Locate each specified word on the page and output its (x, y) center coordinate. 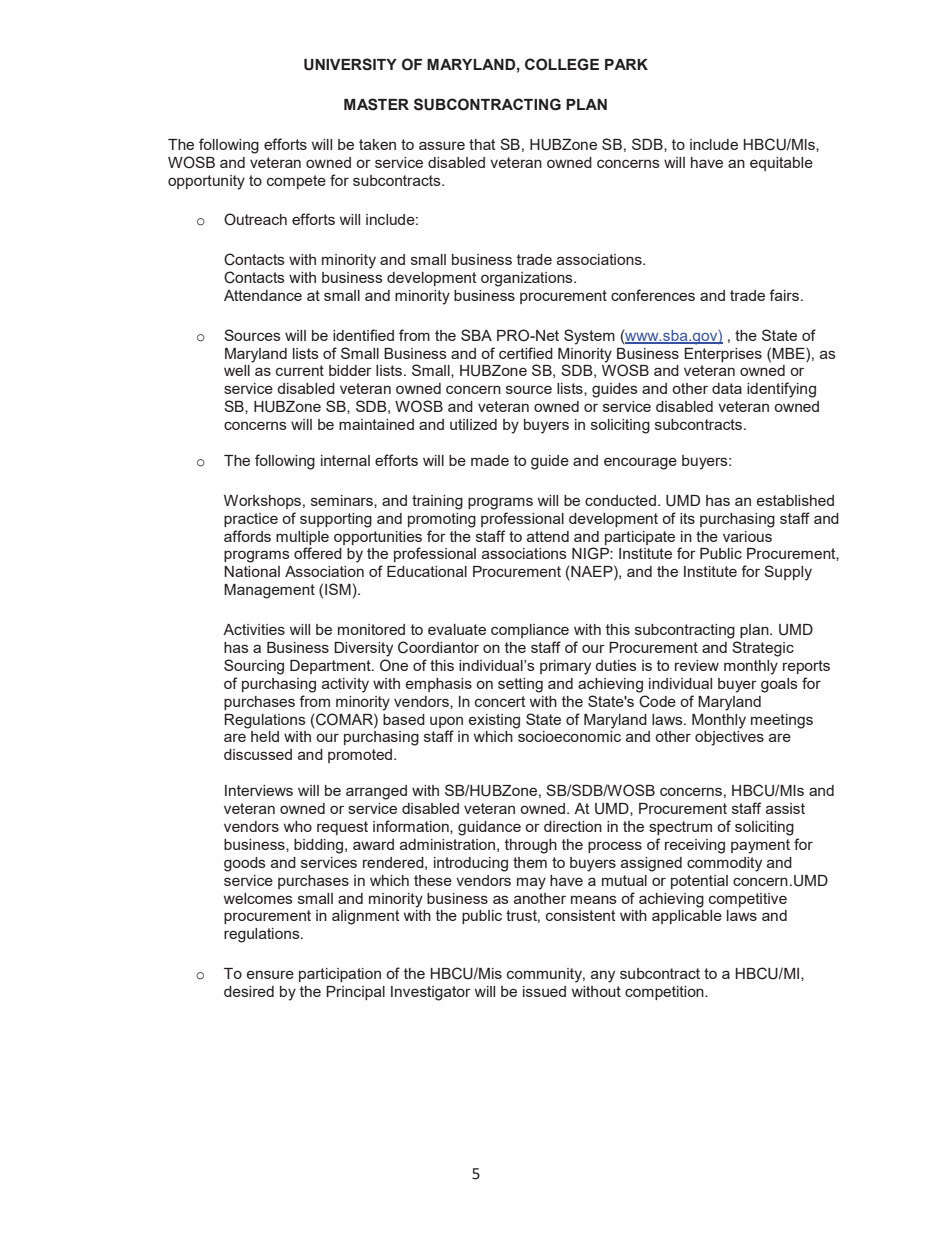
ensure (270, 974)
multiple (302, 538)
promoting (442, 520)
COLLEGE (562, 64)
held (265, 736)
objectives (729, 738)
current (300, 370)
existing (494, 721)
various (747, 536)
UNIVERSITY (350, 64)
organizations (528, 279)
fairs (784, 295)
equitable (781, 164)
